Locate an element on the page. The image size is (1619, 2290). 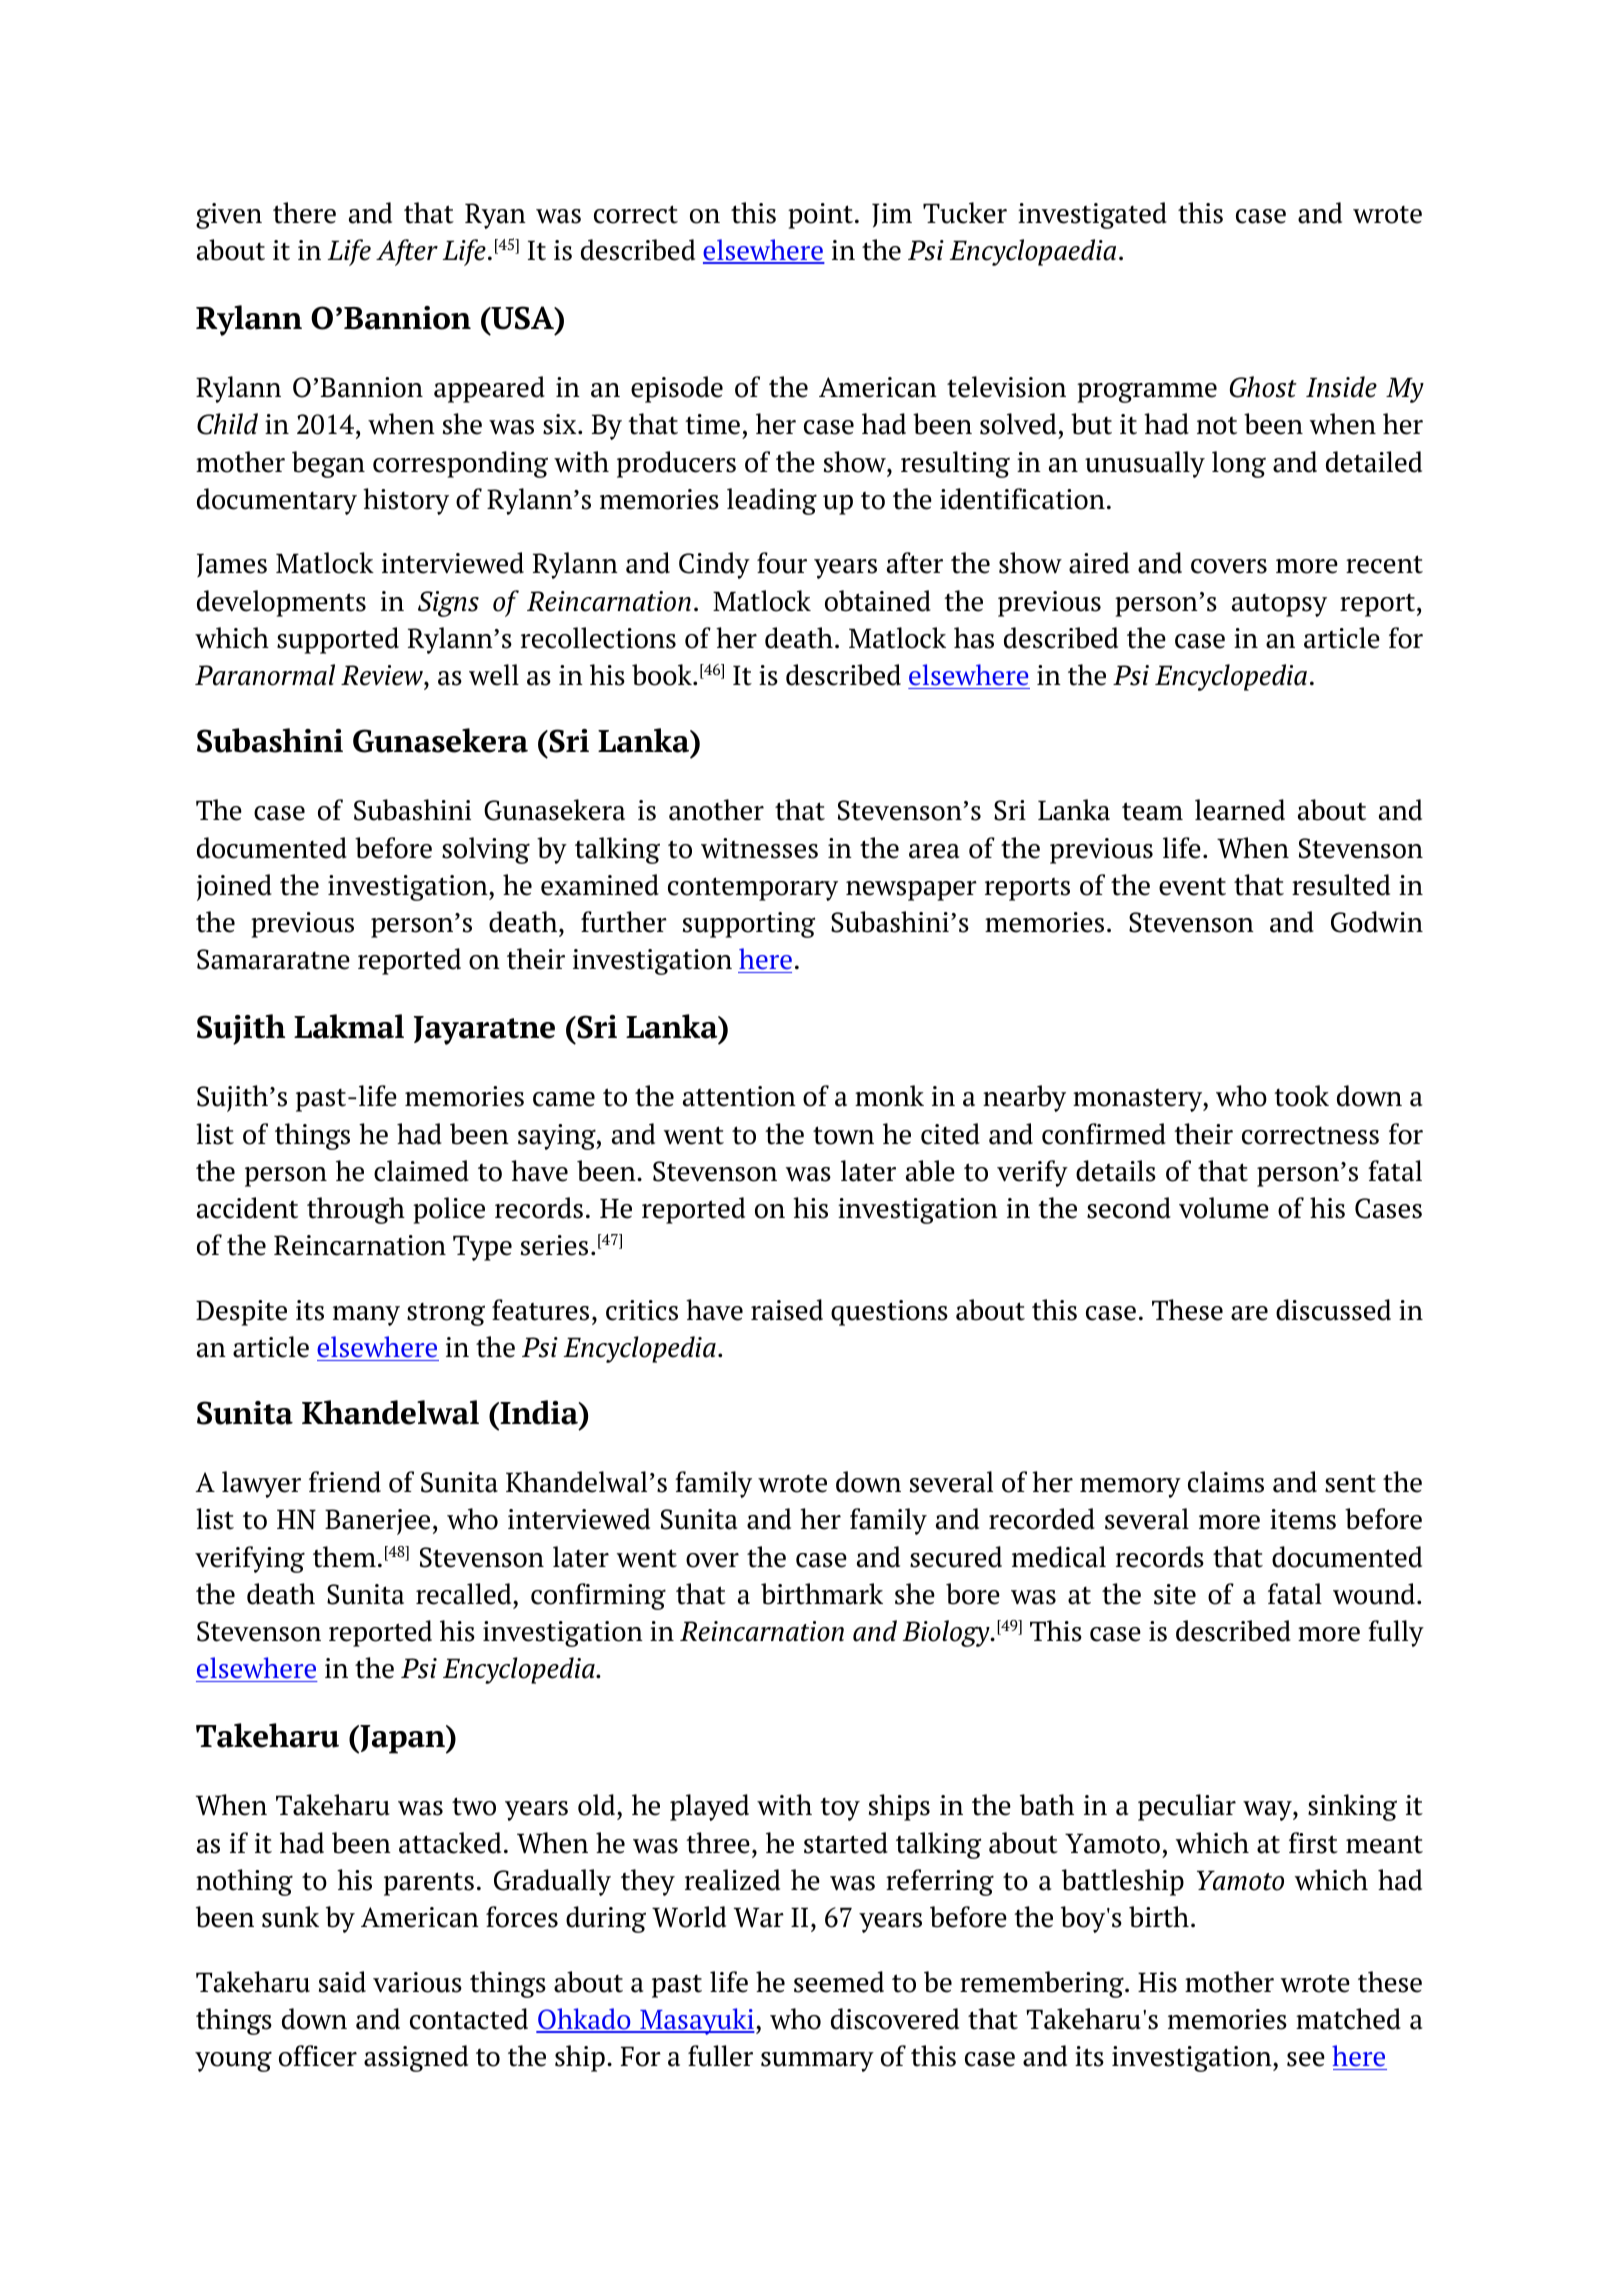
Review is located at coordinates (383, 675).
